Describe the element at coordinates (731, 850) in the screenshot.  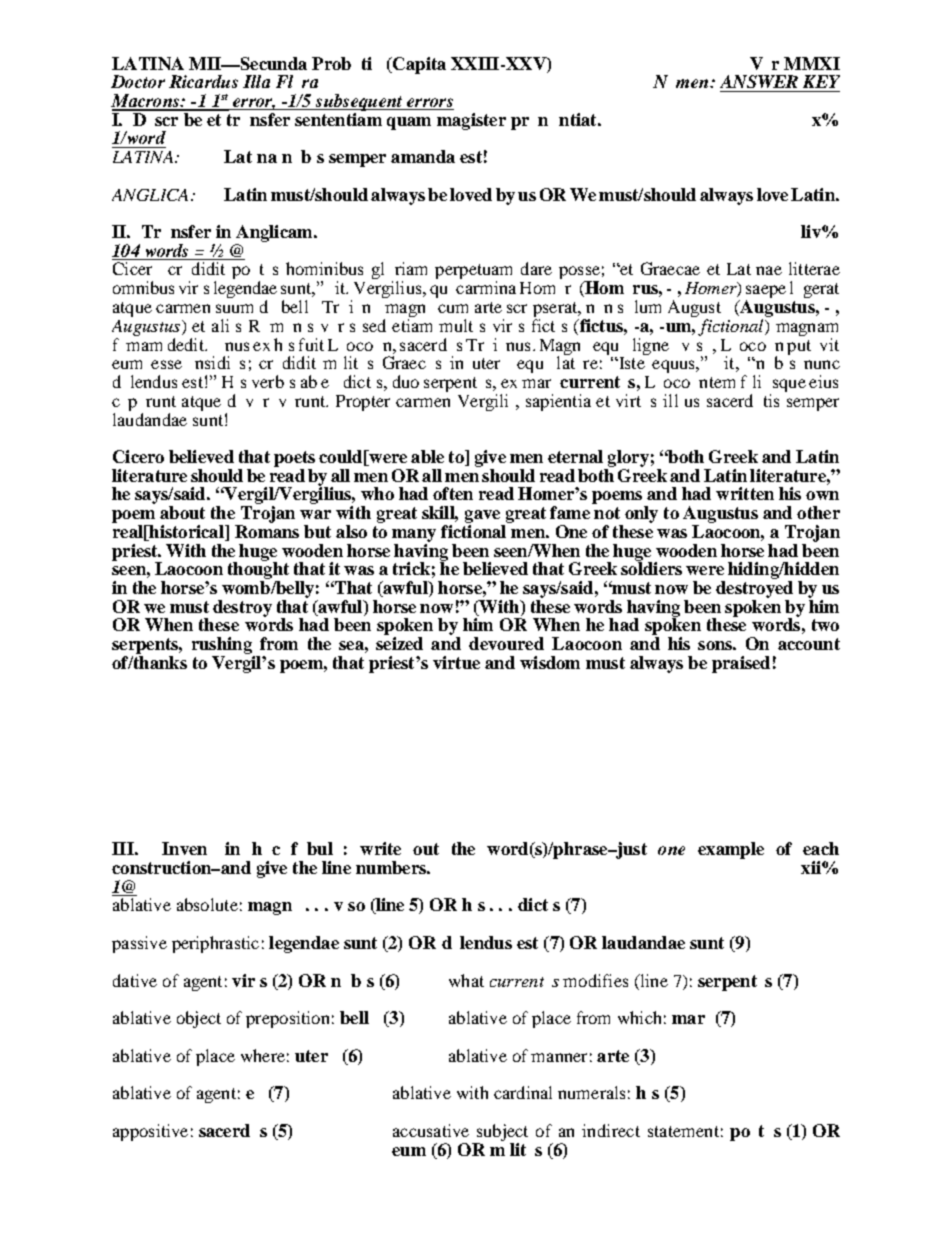
I see `example` at that location.
